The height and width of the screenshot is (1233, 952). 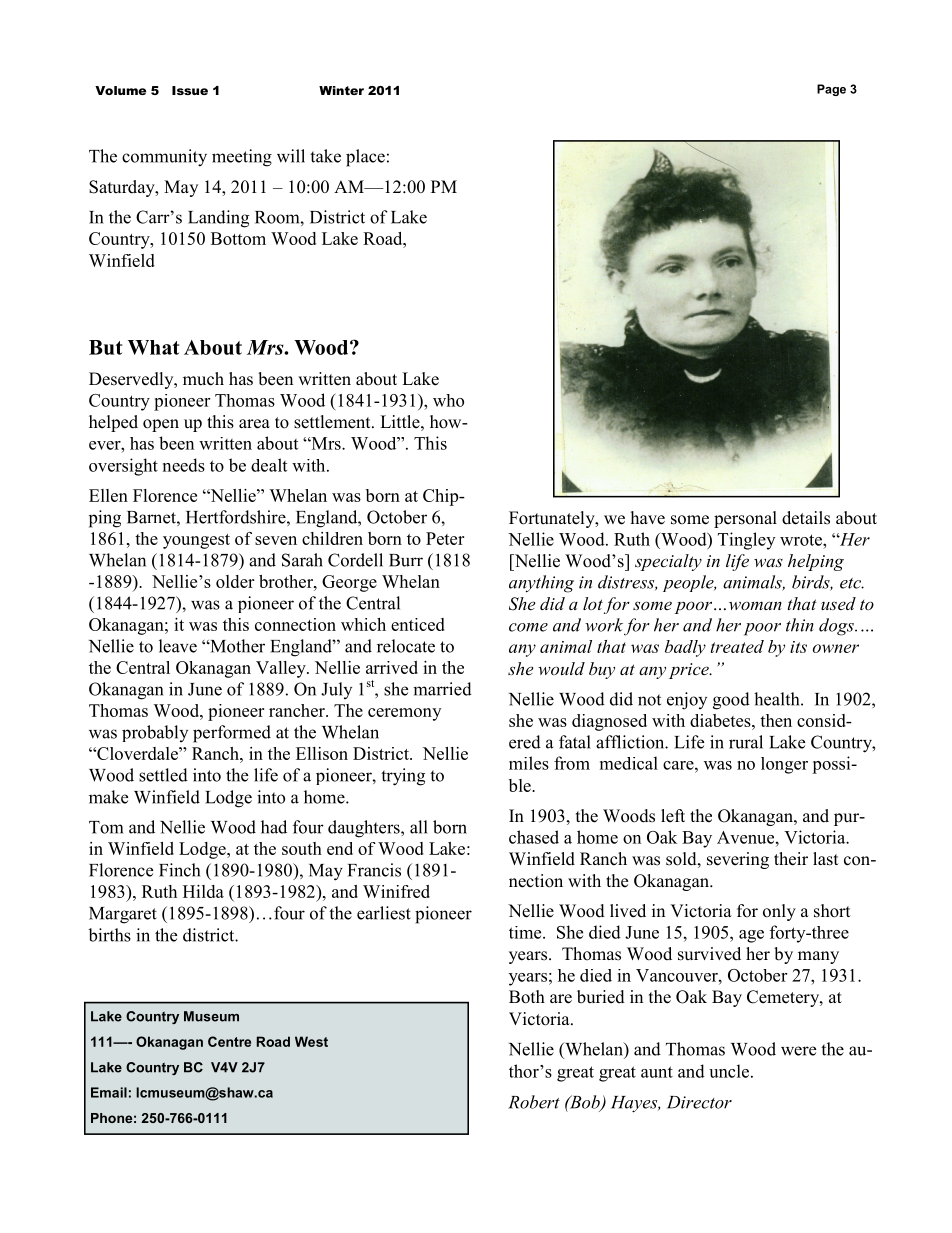 What do you see at coordinates (831, 90) in the screenshot?
I see `Page` at bounding box center [831, 90].
